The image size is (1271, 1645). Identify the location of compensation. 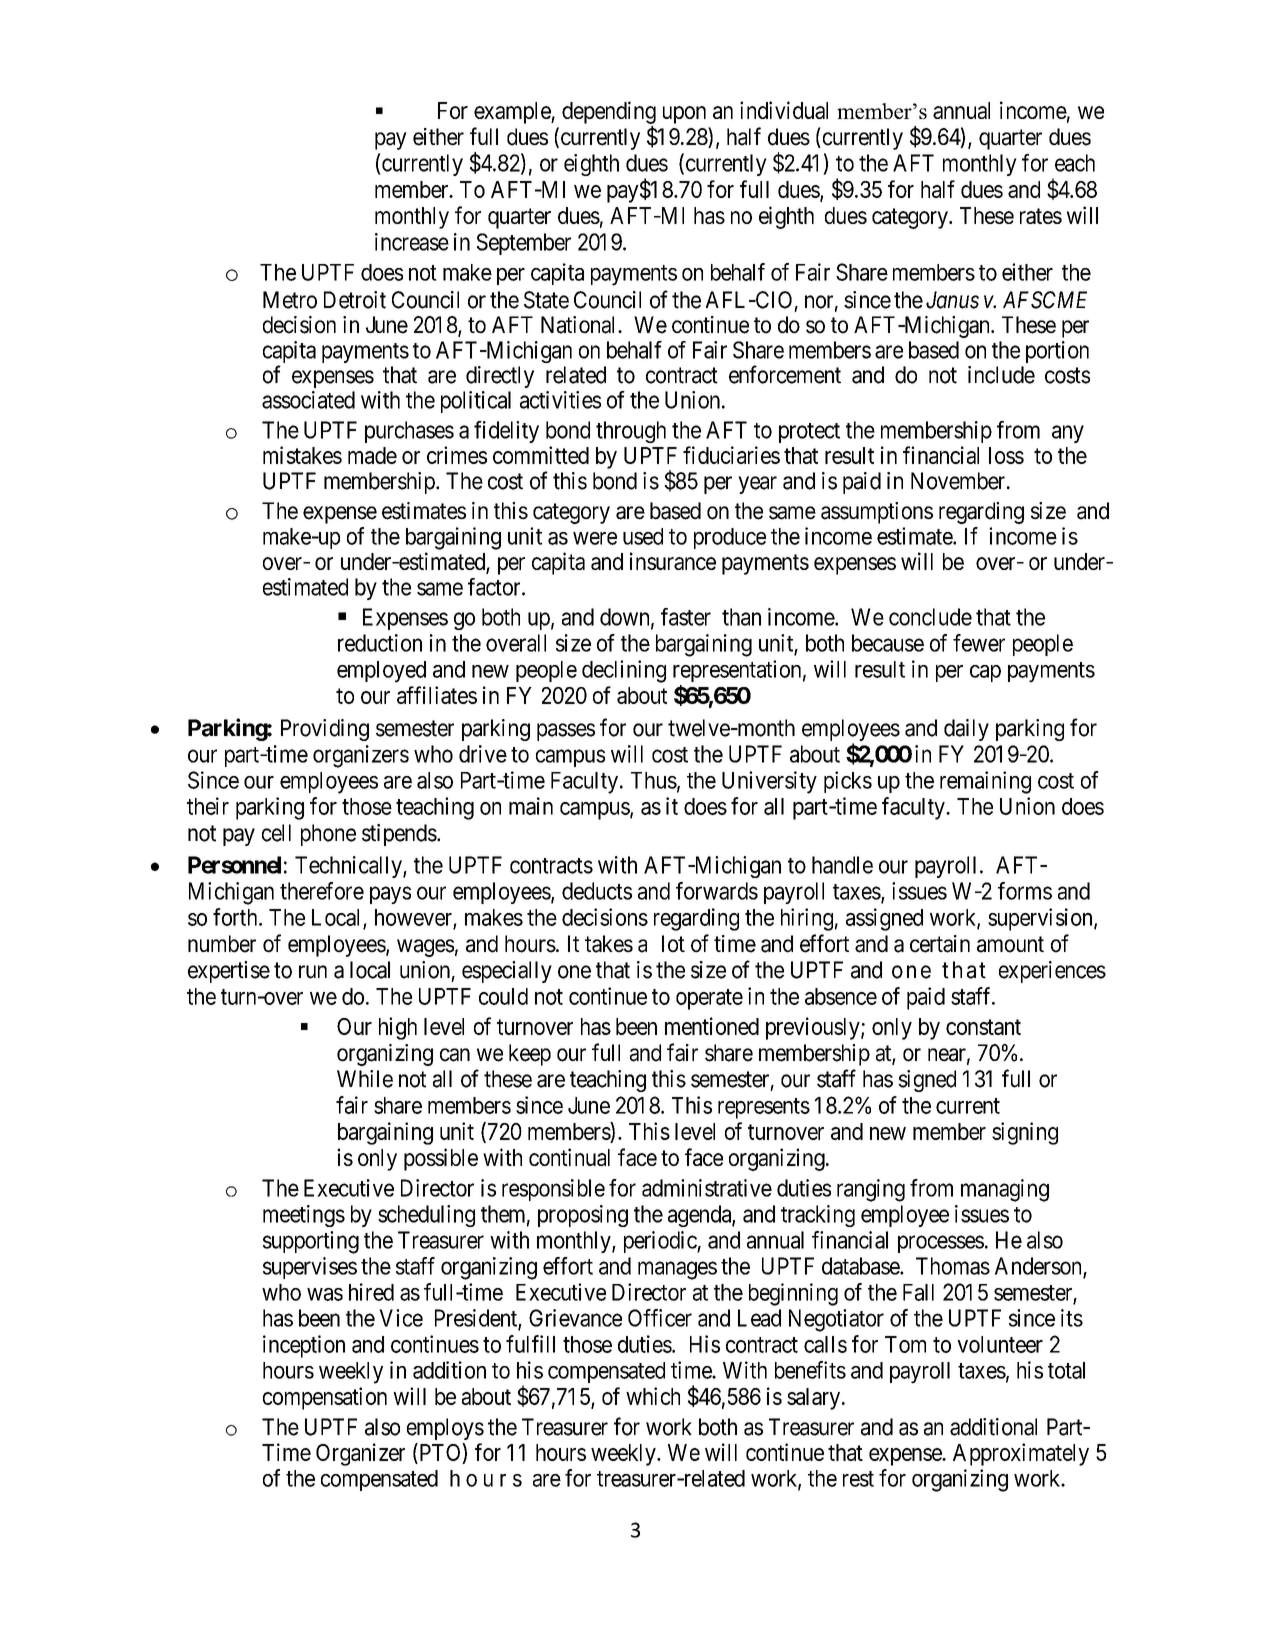
(325, 1398).
